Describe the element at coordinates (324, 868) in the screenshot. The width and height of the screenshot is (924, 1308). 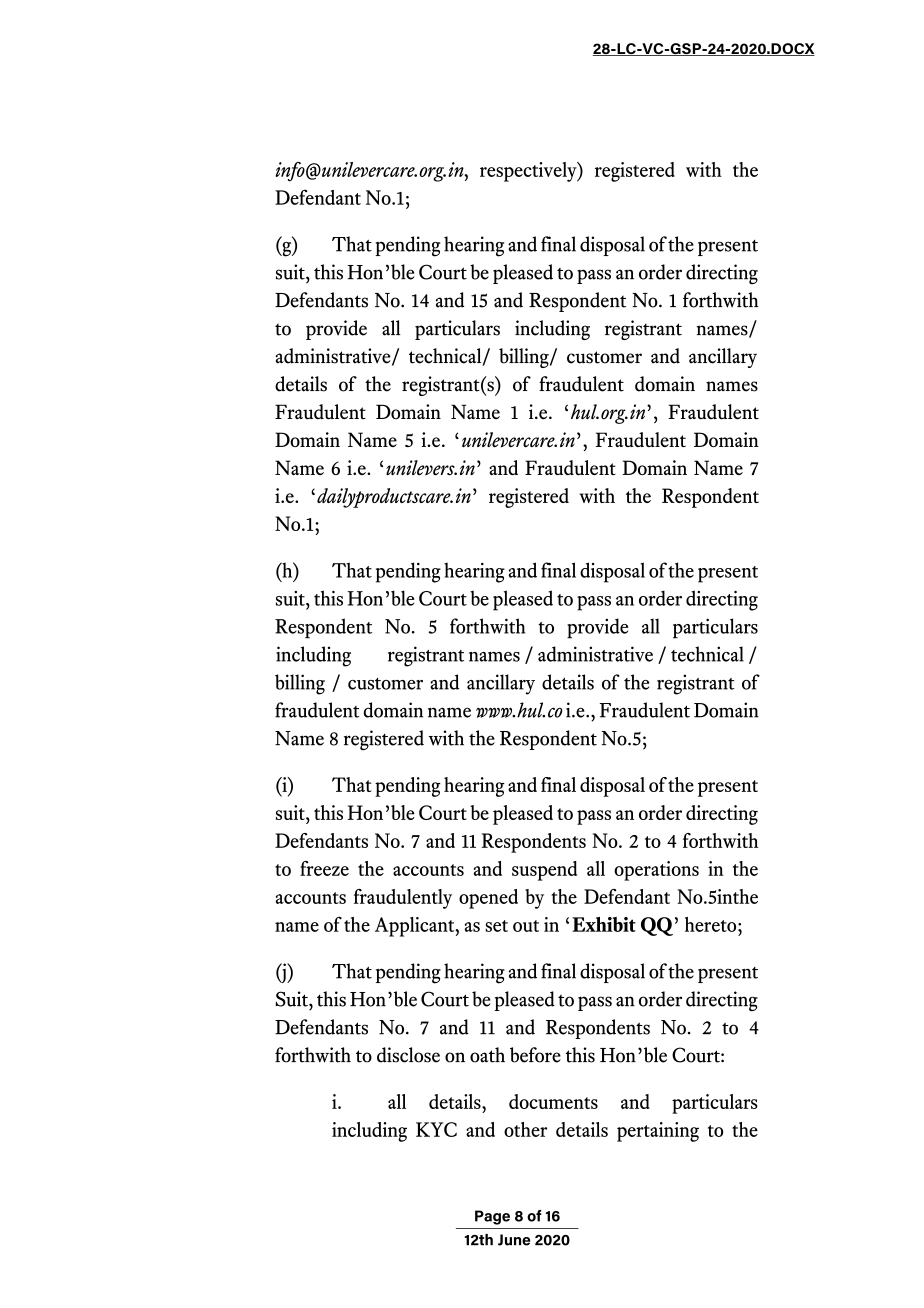
I see `freeze` at that location.
